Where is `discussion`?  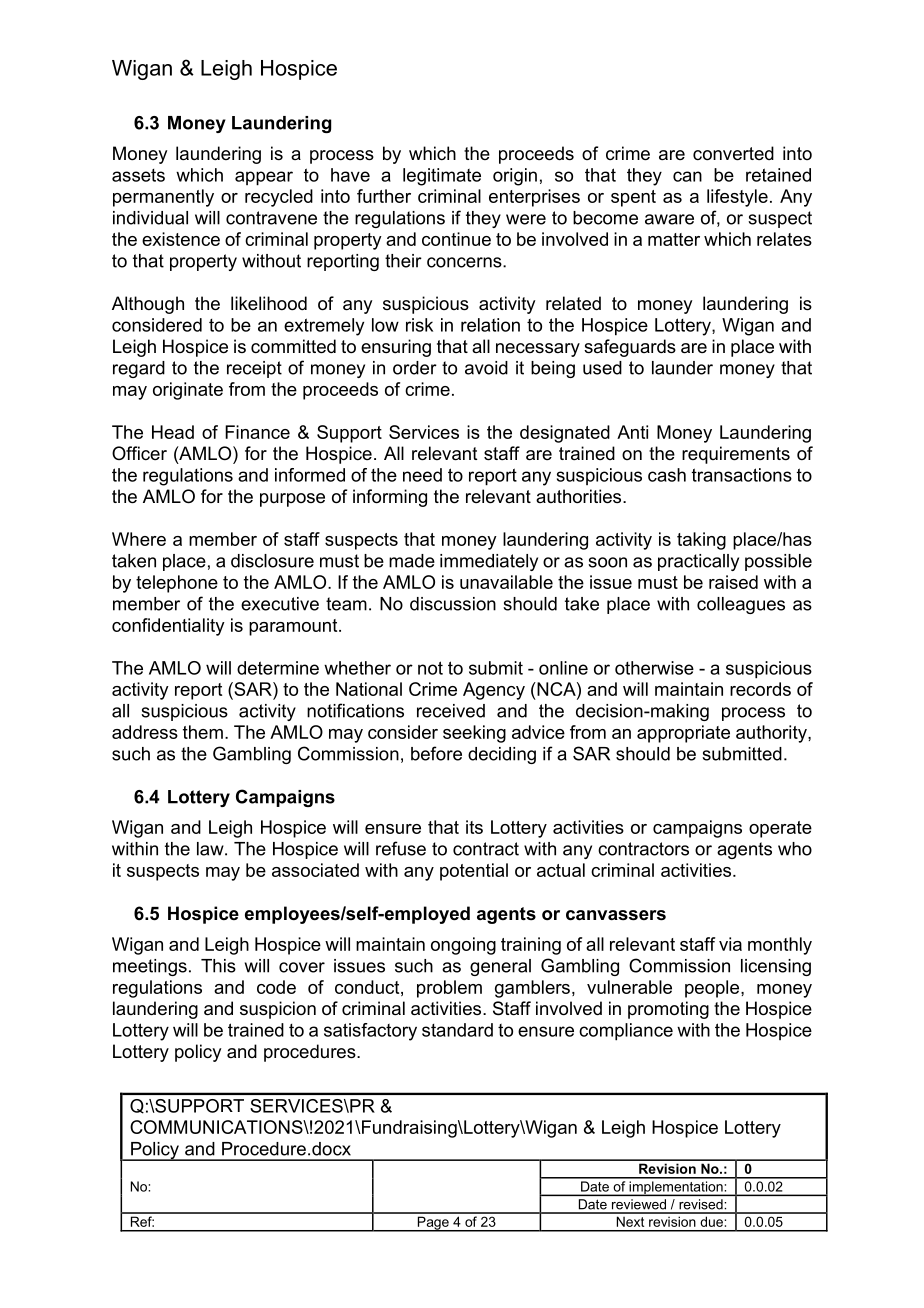
discussion is located at coordinates (453, 604).
